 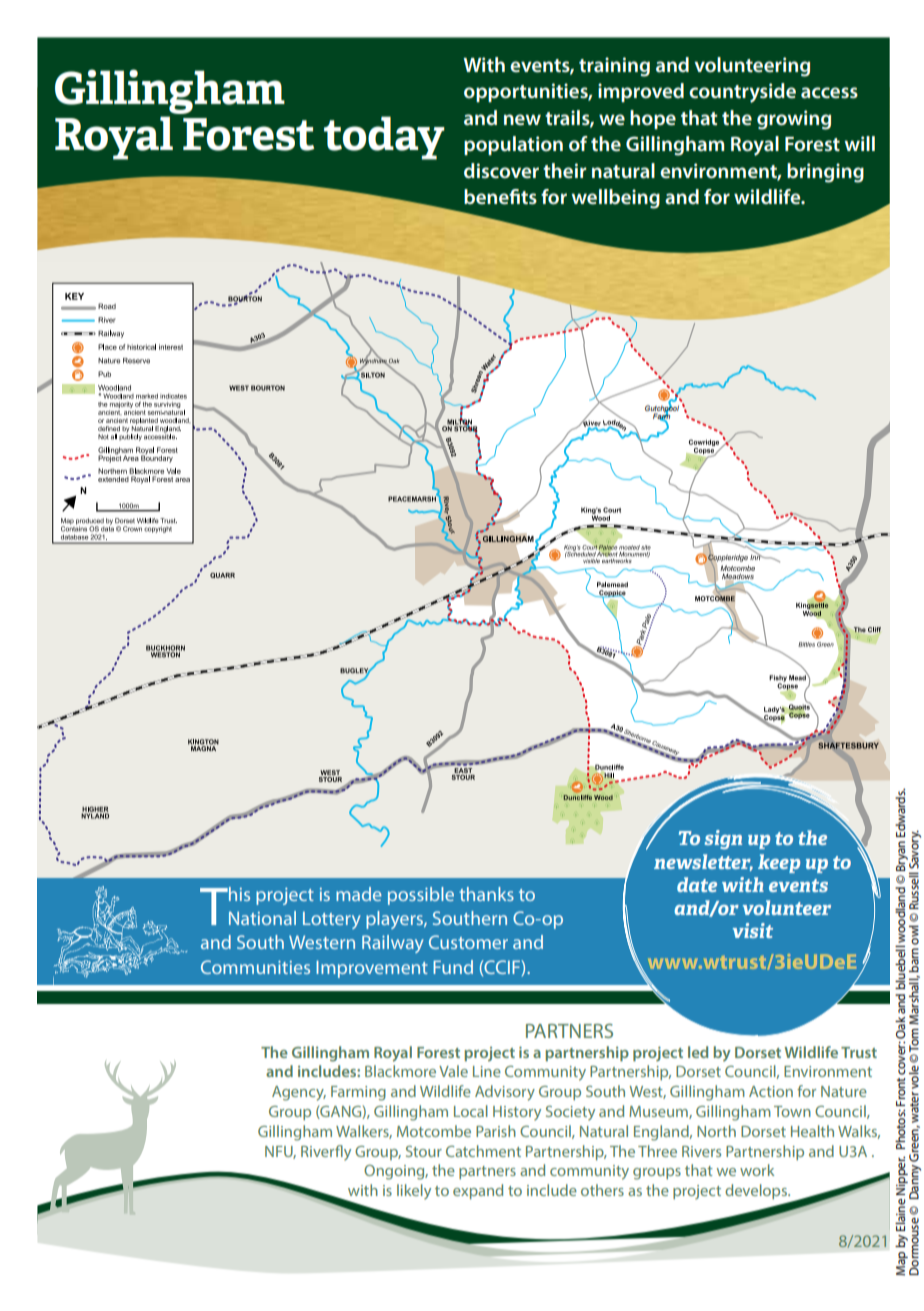 What do you see at coordinates (384, 138) in the image?
I see `today` at bounding box center [384, 138].
